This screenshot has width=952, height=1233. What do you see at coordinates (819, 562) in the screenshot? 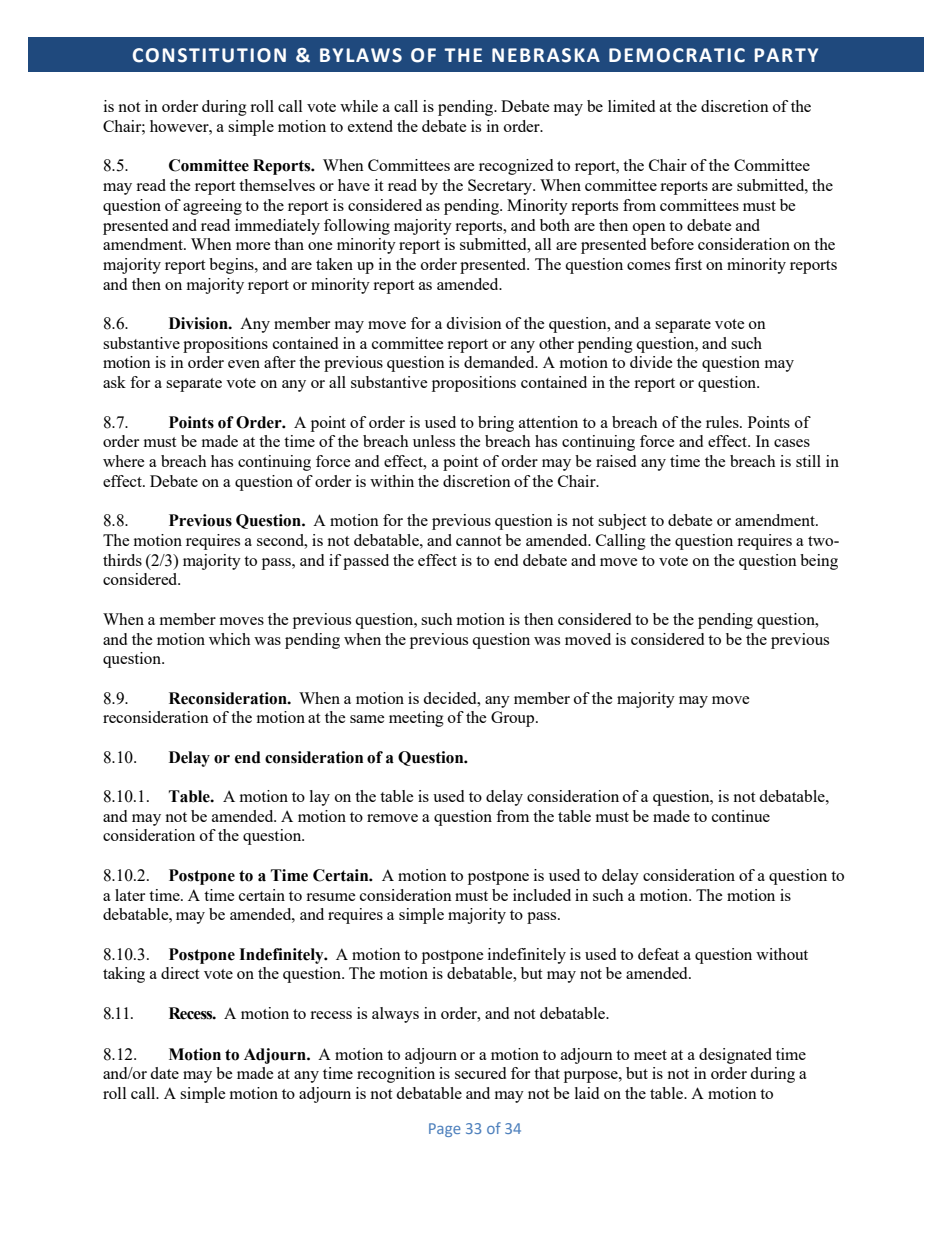
I see `being` at bounding box center [819, 562].
